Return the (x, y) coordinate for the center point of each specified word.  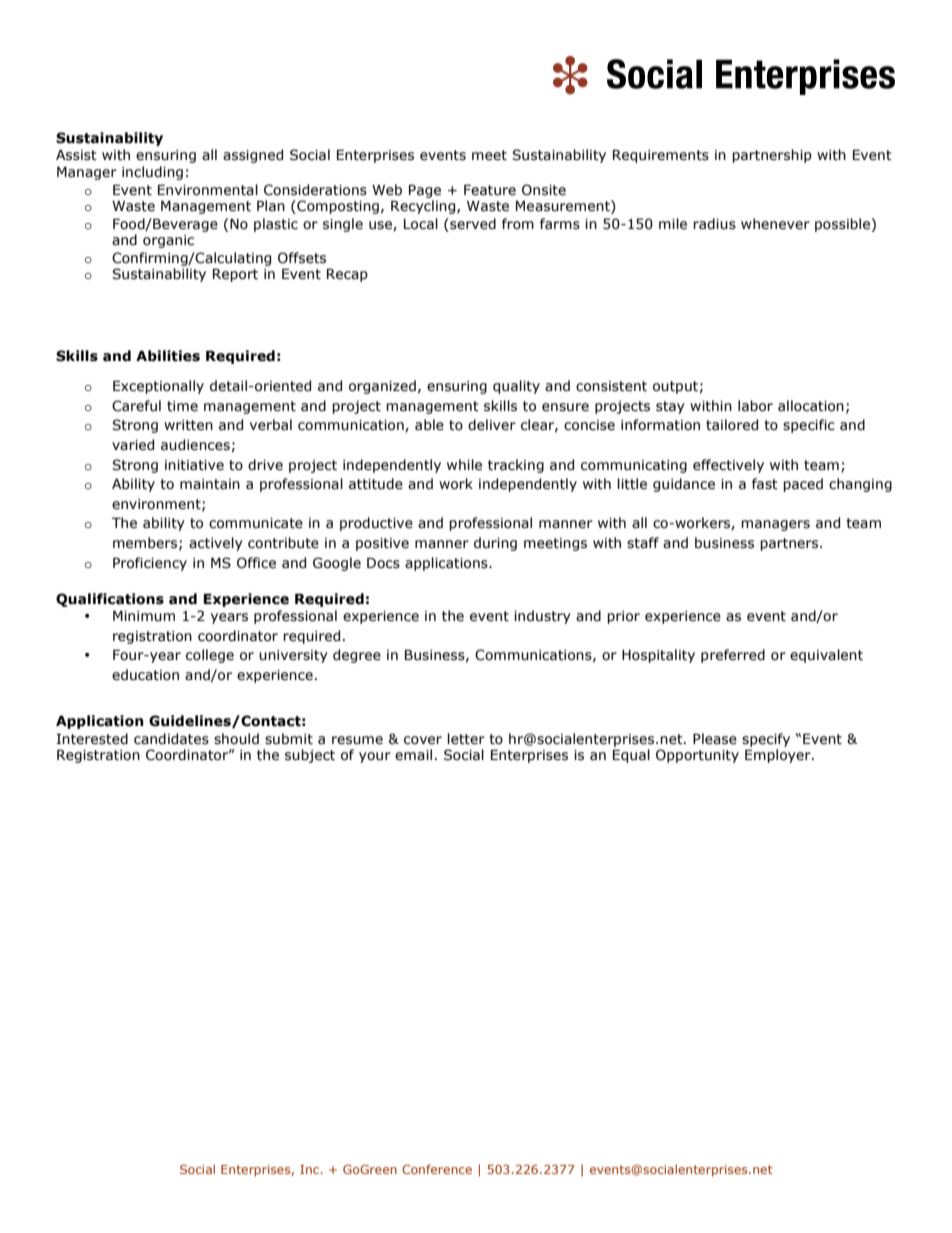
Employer (779, 756)
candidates (171, 739)
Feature (490, 190)
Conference (437, 1169)
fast (765, 484)
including (152, 173)
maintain (210, 484)
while (464, 465)
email (413, 755)
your (375, 757)
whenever (775, 224)
